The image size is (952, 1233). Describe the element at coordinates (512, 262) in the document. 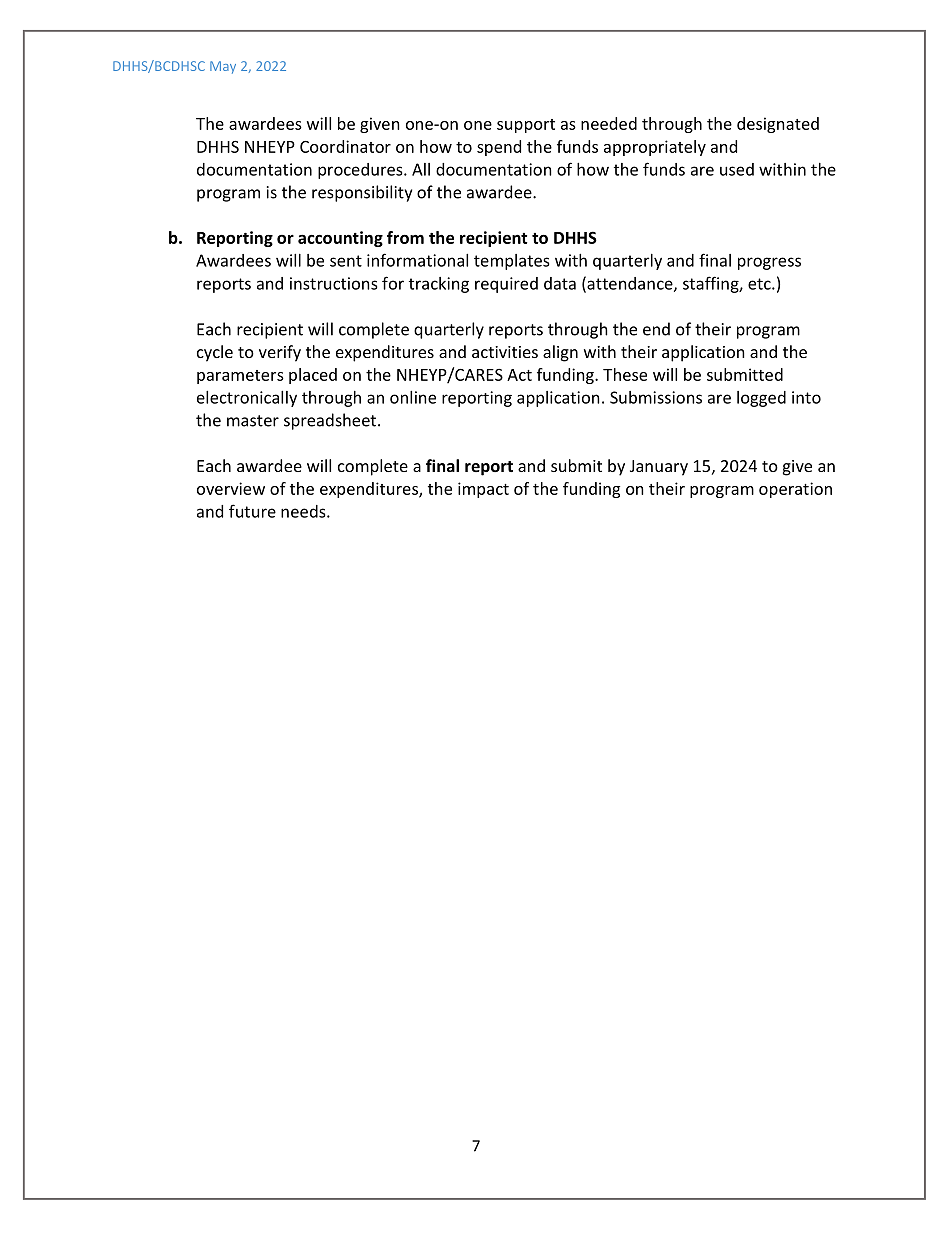

I see `templates` at that location.
